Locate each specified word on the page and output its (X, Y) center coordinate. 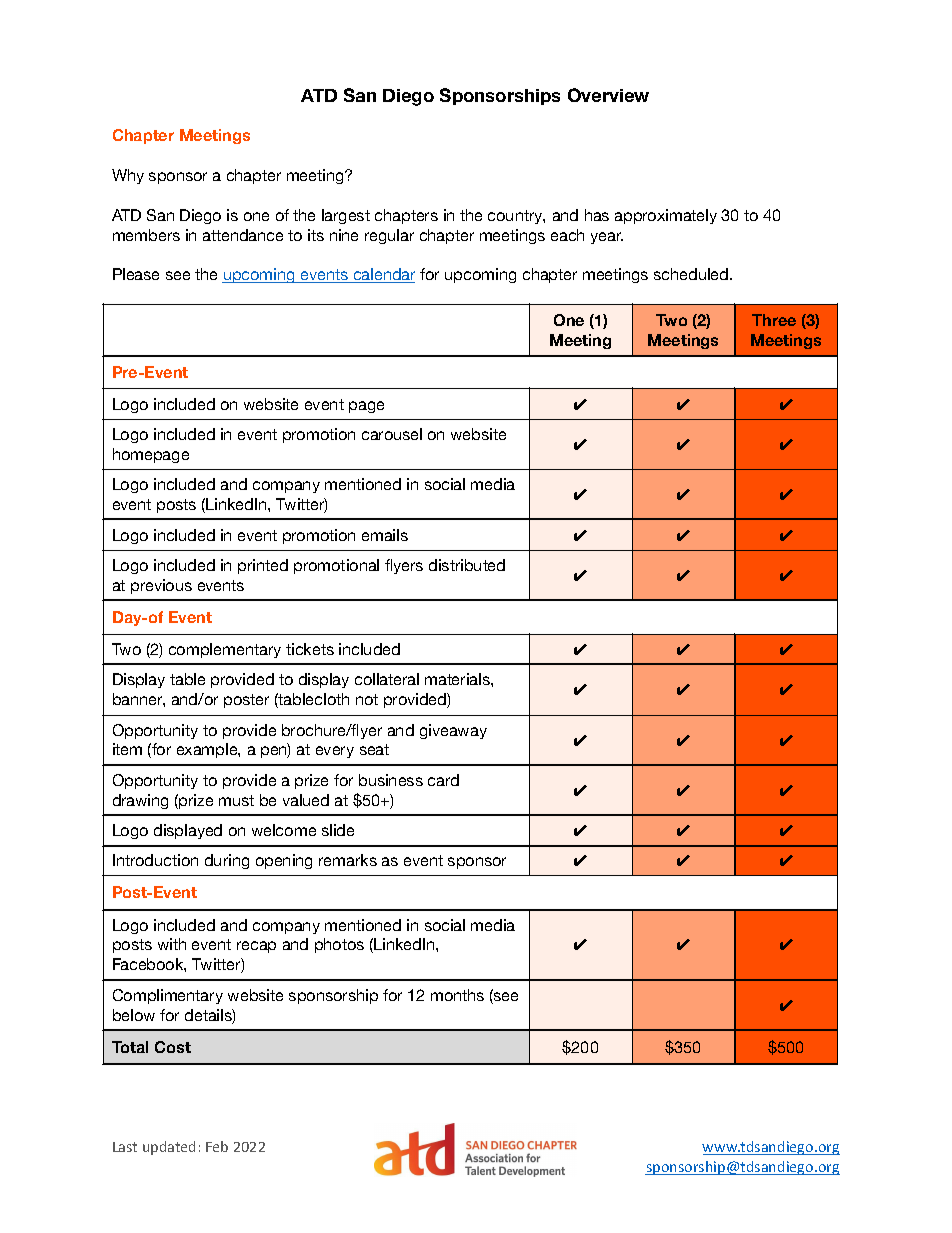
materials (458, 679)
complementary (225, 650)
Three (774, 320)
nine (344, 235)
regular (389, 236)
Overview (608, 95)
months (457, 995)
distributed (467, 565)
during (227, 861)
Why (128, 176)
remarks (348, 860)
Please (136, 274)
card (443, 780)
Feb (217, 1146)
